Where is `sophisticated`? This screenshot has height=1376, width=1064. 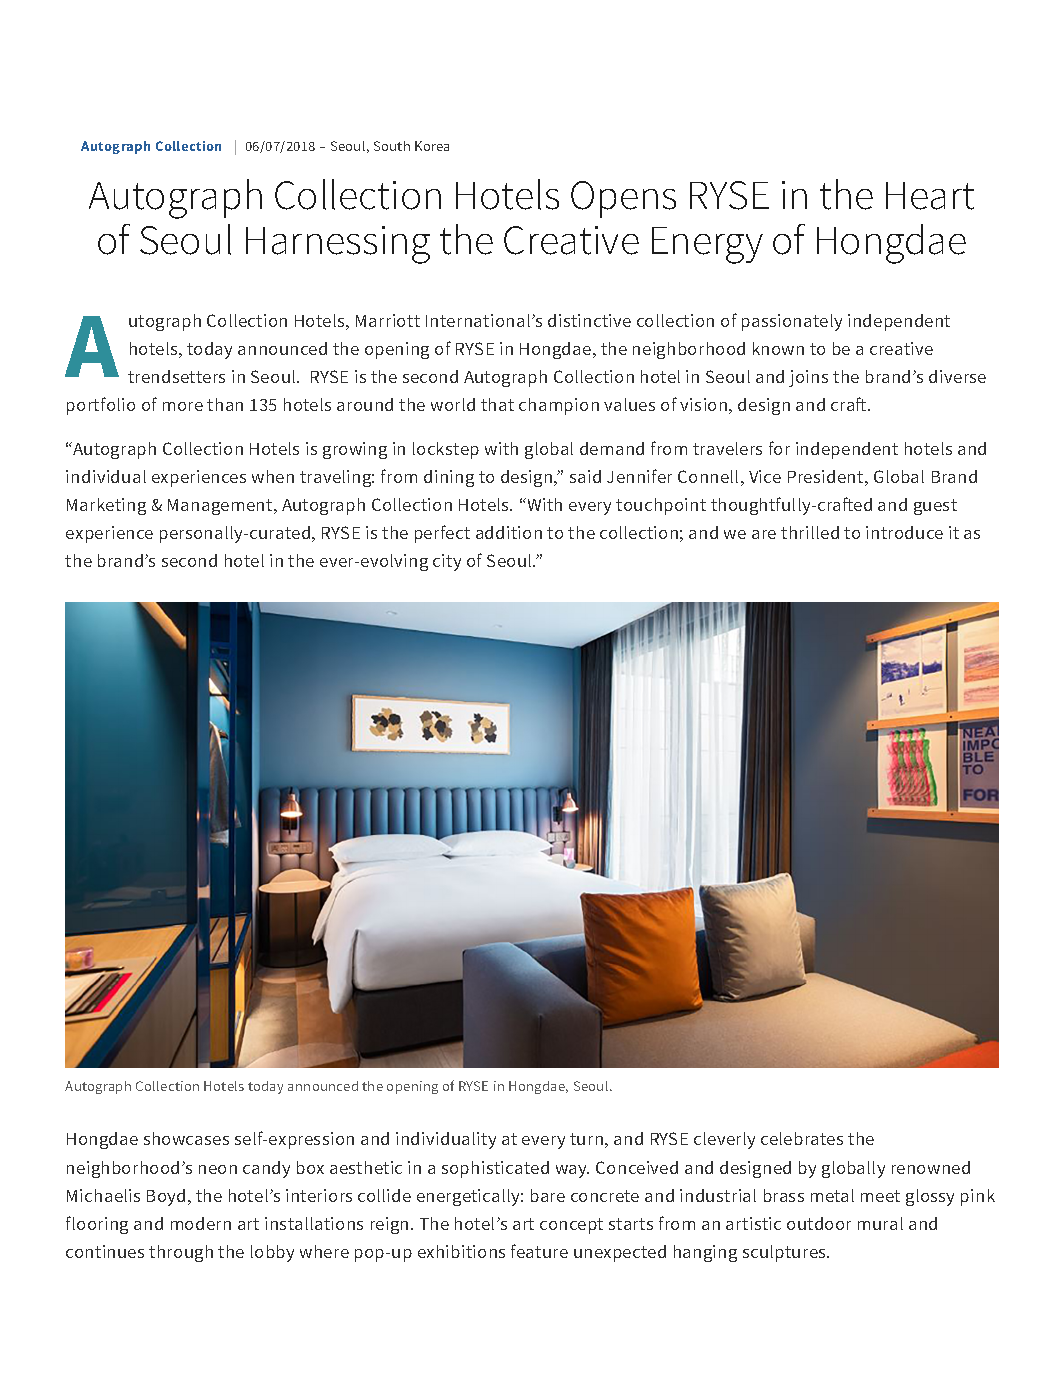
sophisticated is located at coordinates (495, 1169).
